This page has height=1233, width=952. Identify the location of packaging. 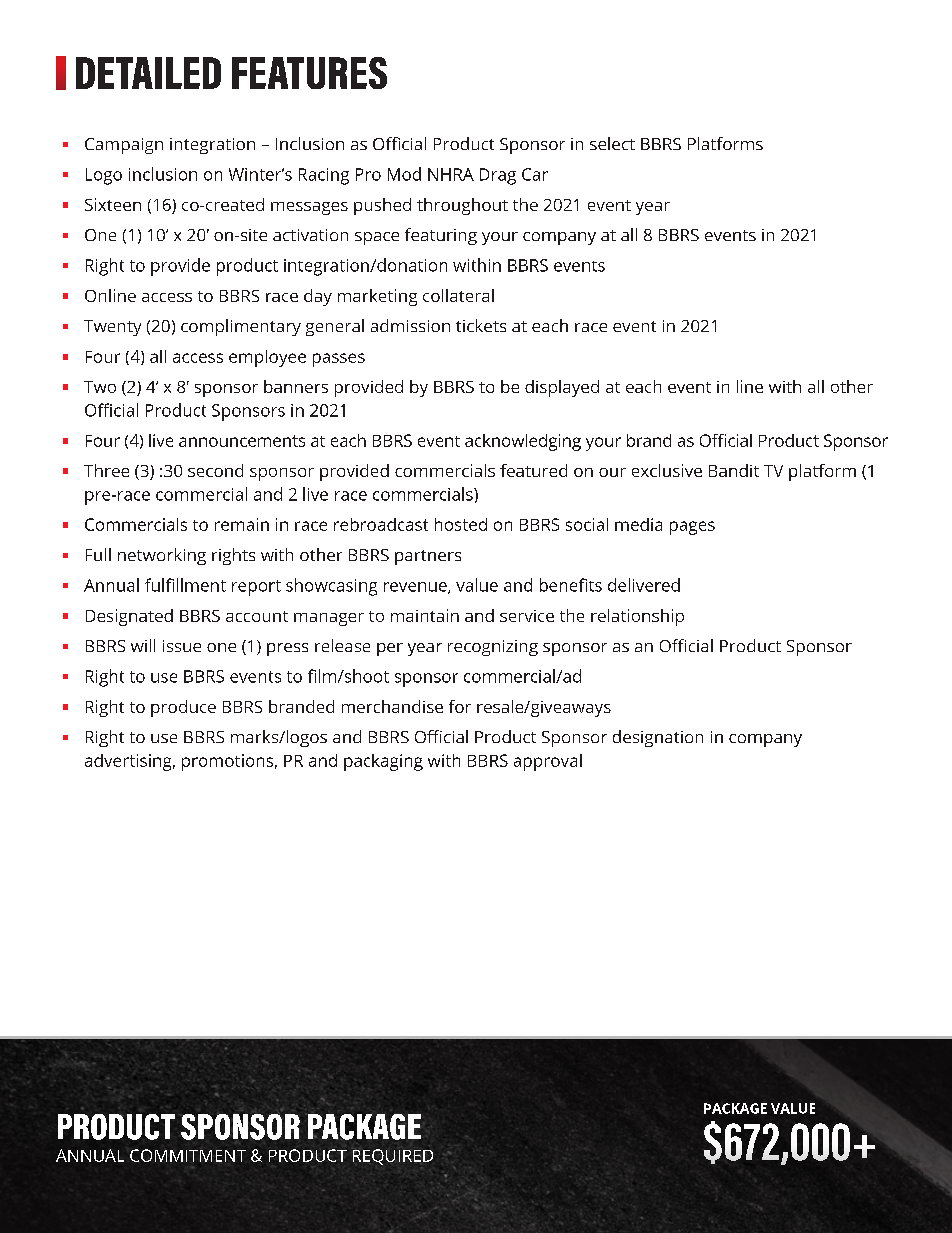
(383, 762).
